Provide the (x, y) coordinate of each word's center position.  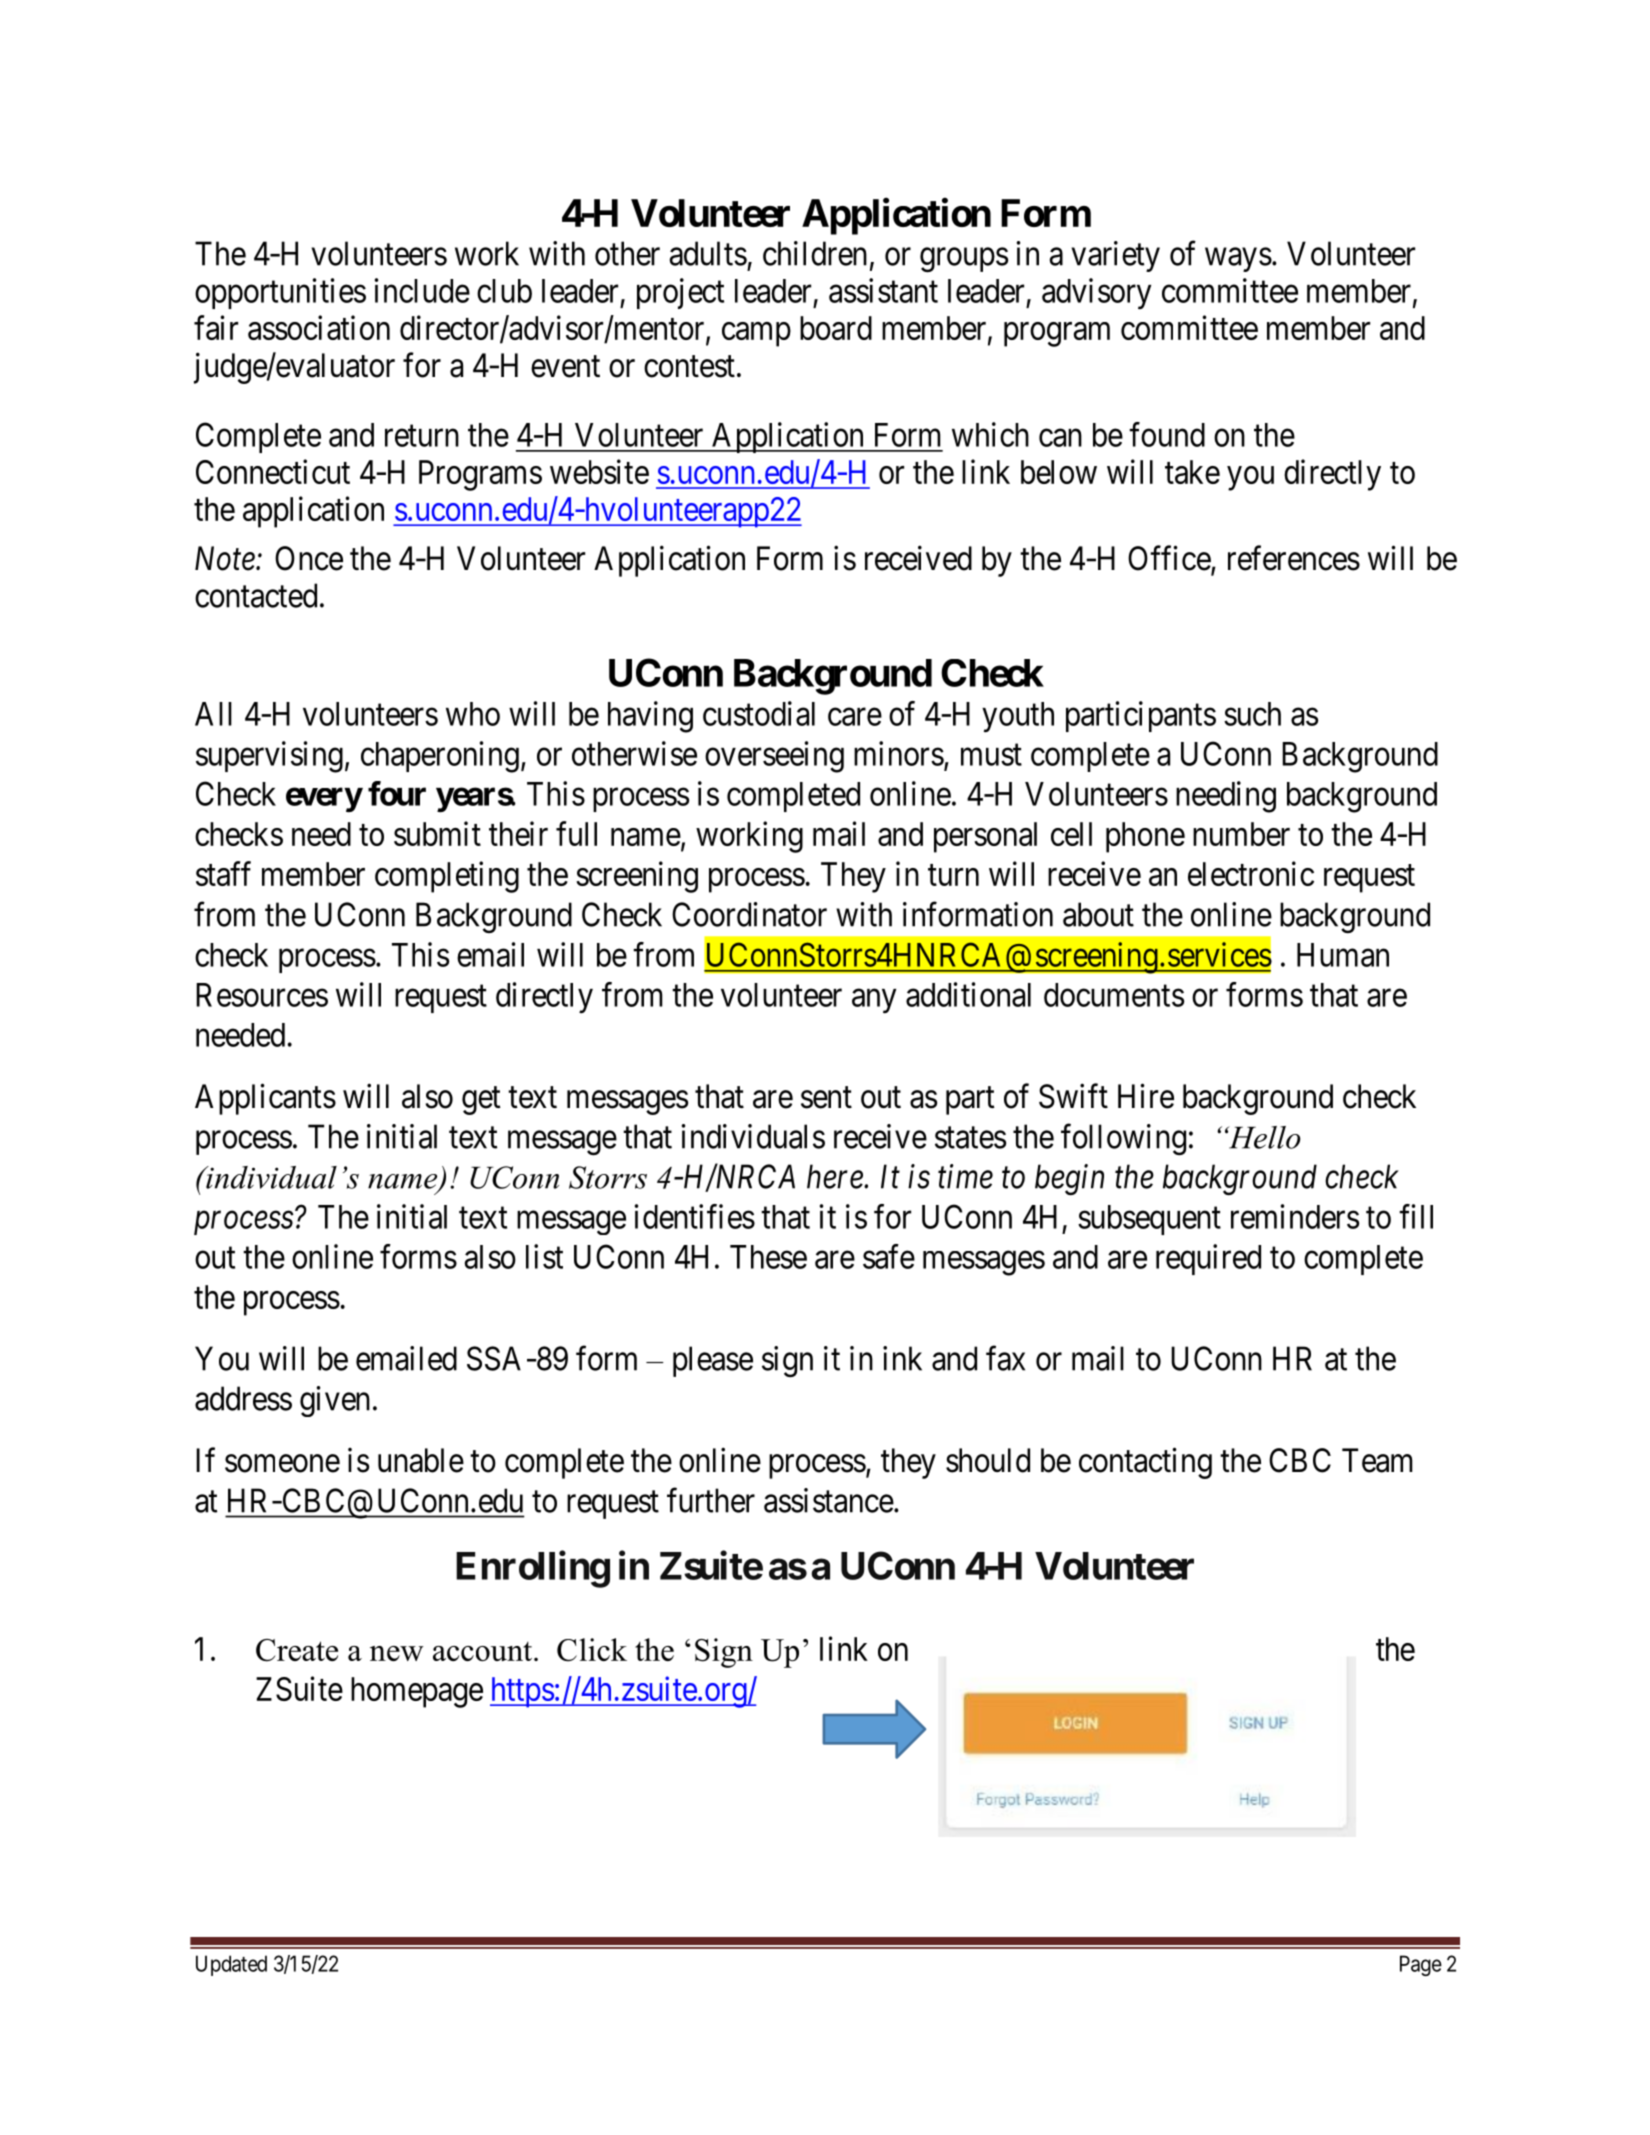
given (335, 1401)
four (397, 793)
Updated (231, 1965)
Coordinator (749, 914)
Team (1377, 1460)
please (713, 1361)
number (1241, 834)
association (319, 327)
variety (1115, 256)
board (836, 328)
